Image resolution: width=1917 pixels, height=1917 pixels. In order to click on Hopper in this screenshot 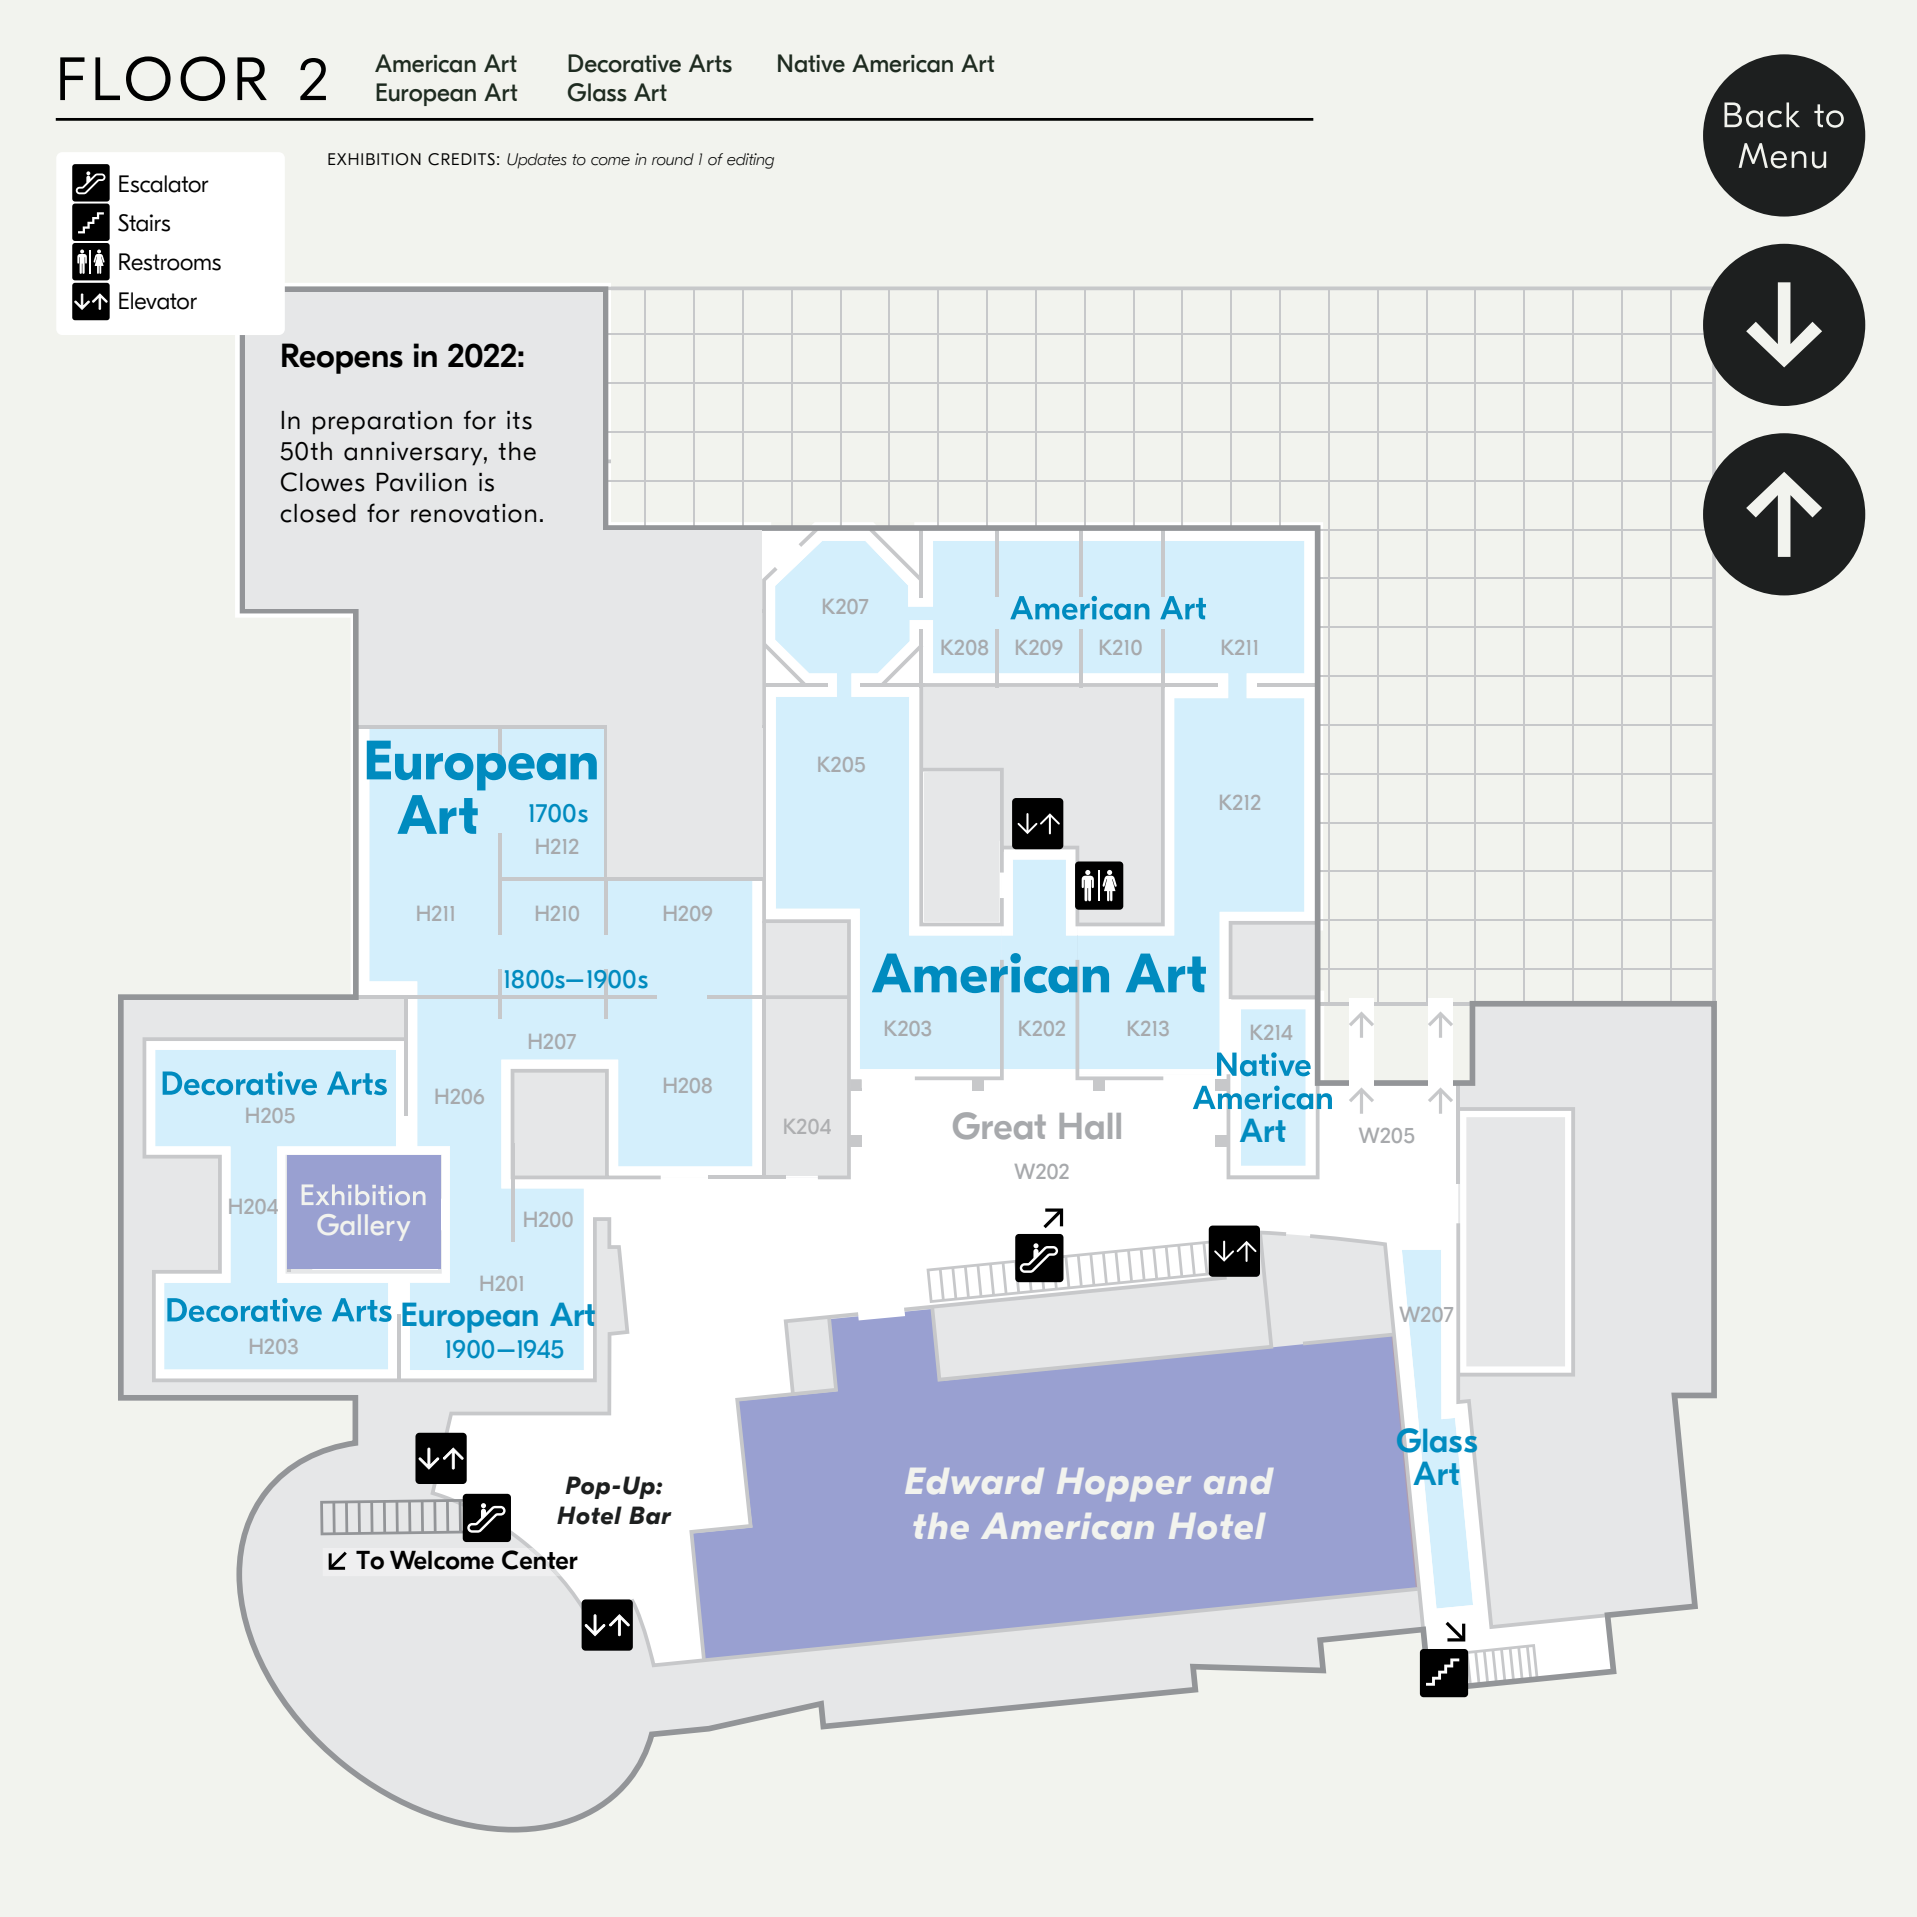, I will do `click(1124, 1484)`.
